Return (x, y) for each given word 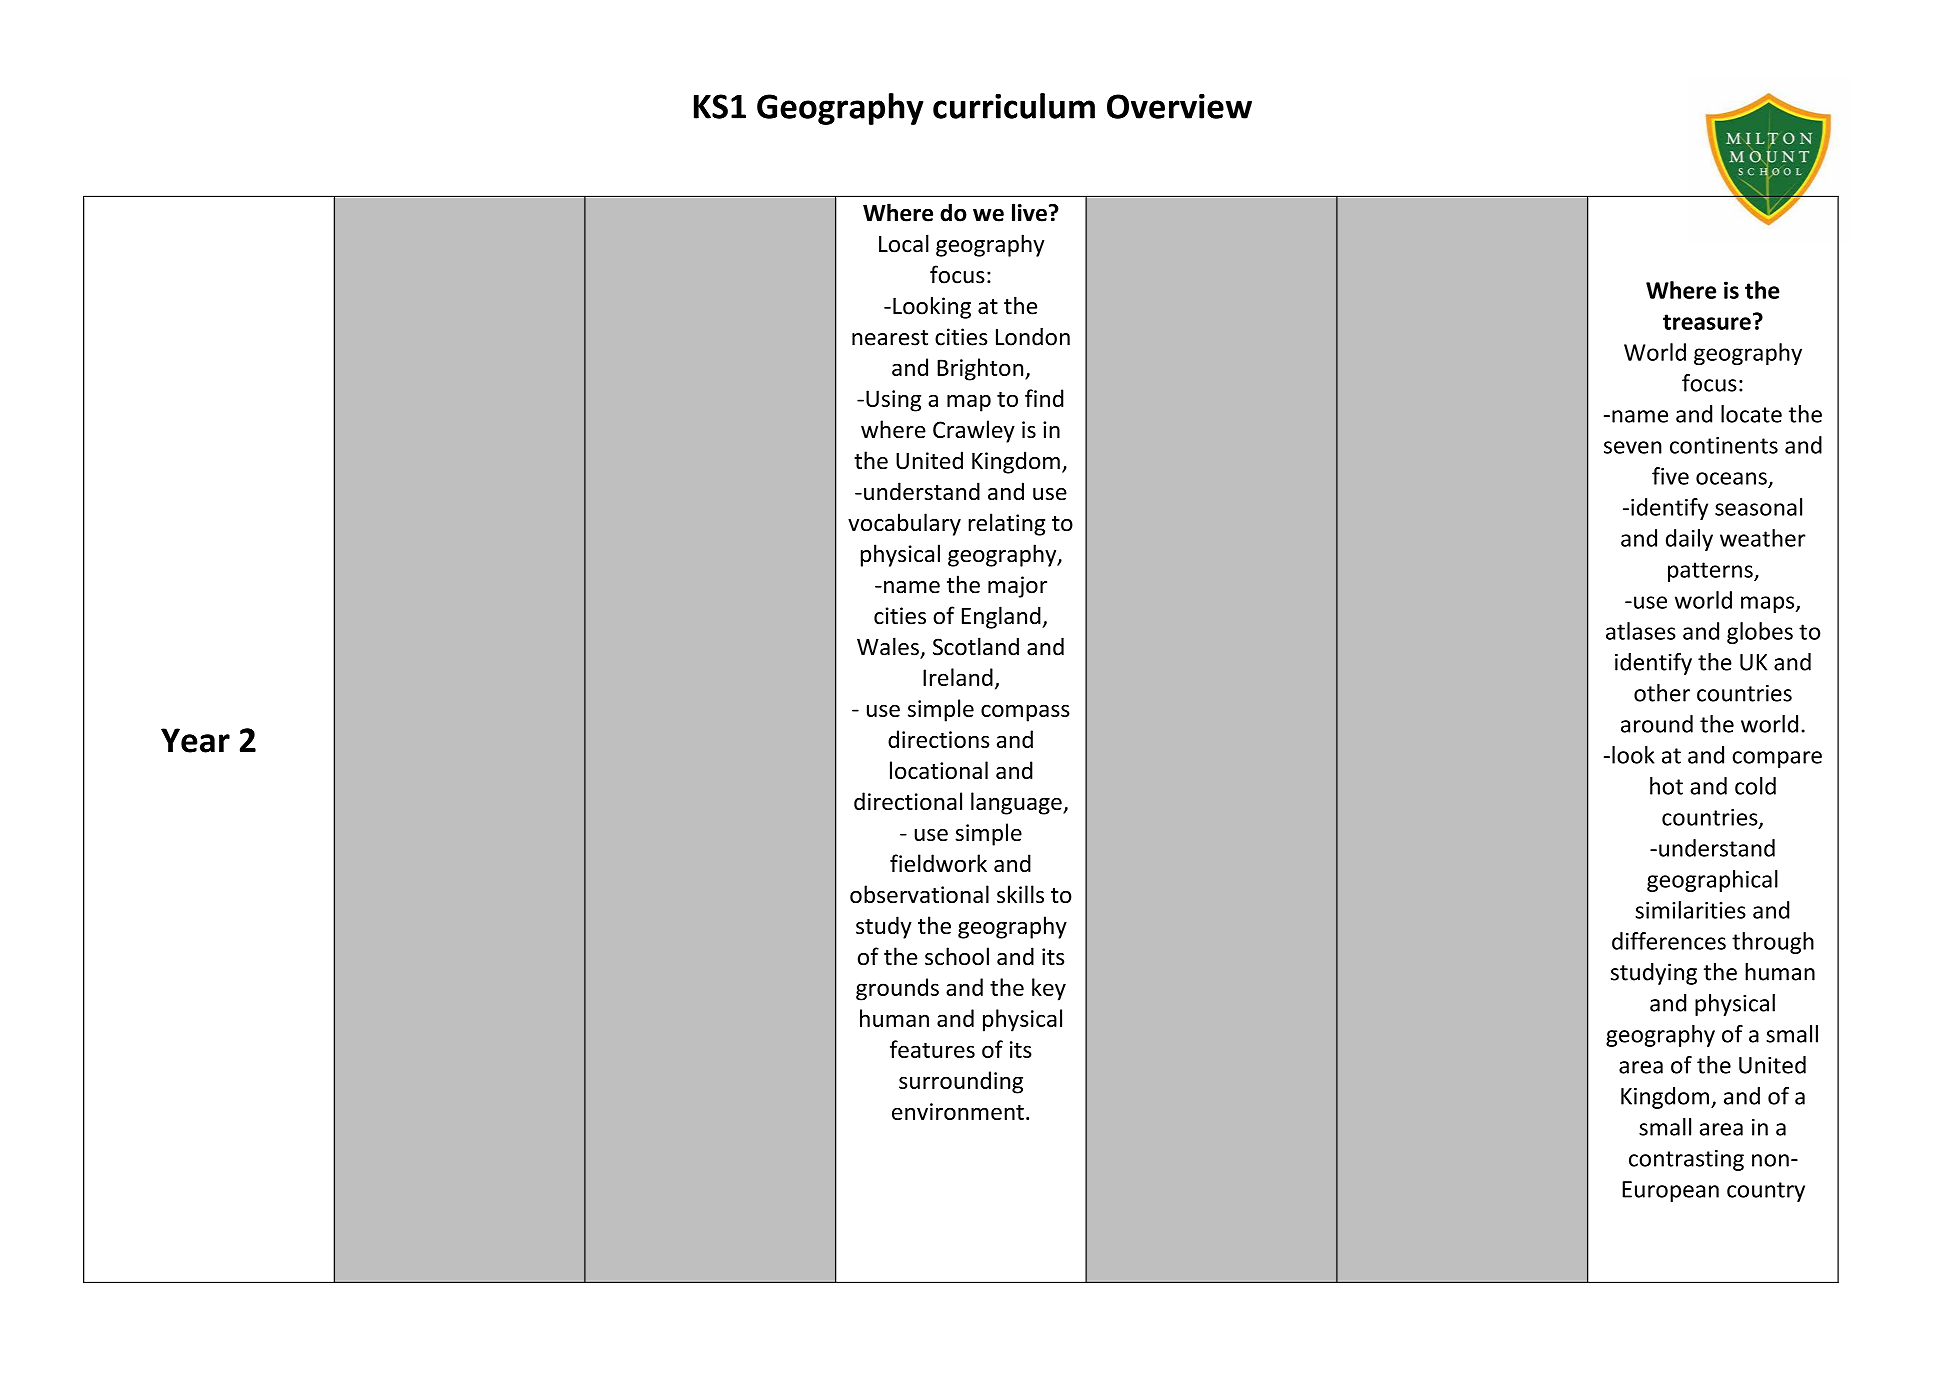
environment (958, 1111)
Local (904, 243)
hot (1666, 786)
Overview (1179, 106)
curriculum (1014, 106)
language (1017, 803)
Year (195, 740)
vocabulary (904, 524)
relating (1006, 524)
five (1670, 476)
